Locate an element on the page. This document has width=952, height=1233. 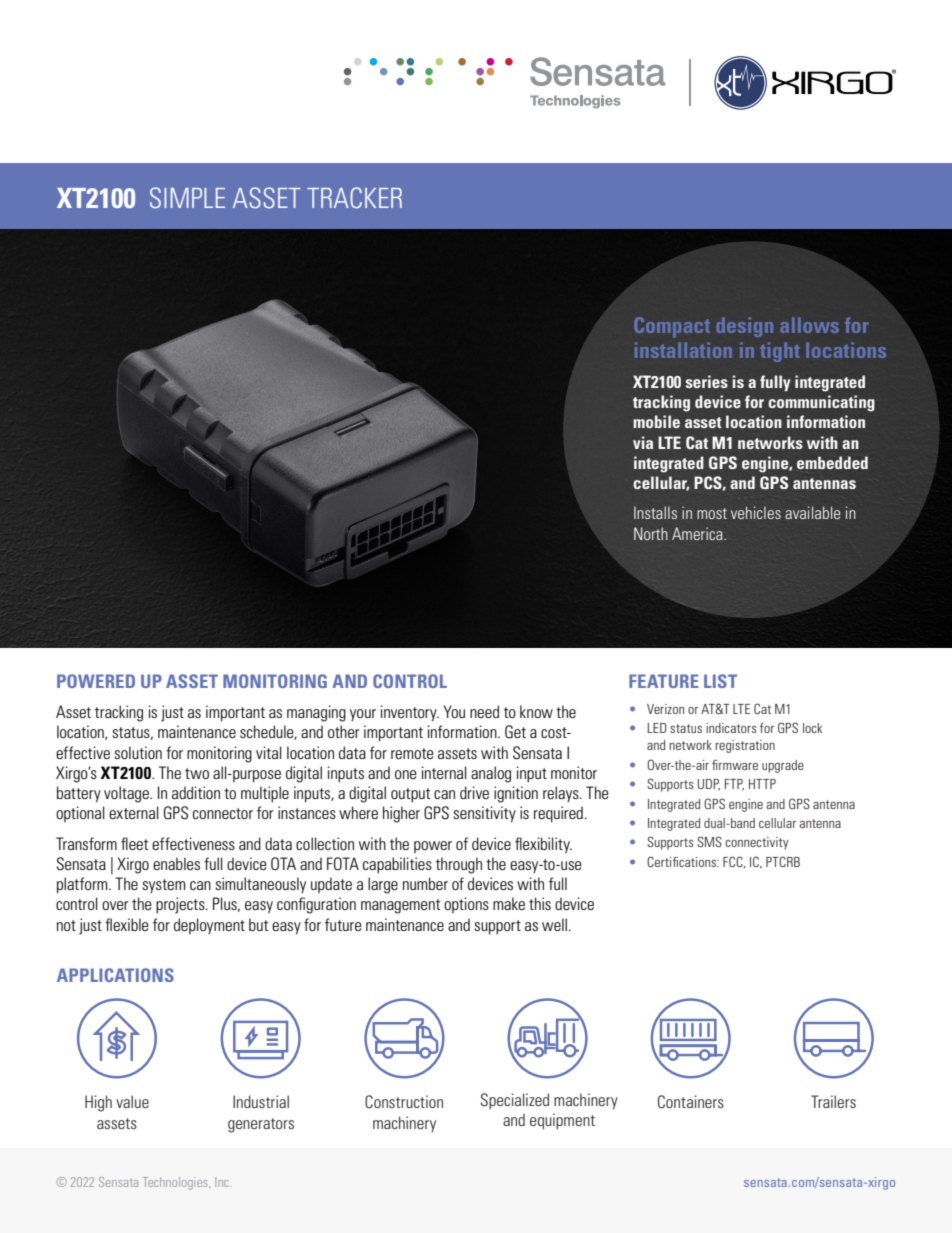
flexible is located at coordinates (127, 924).
